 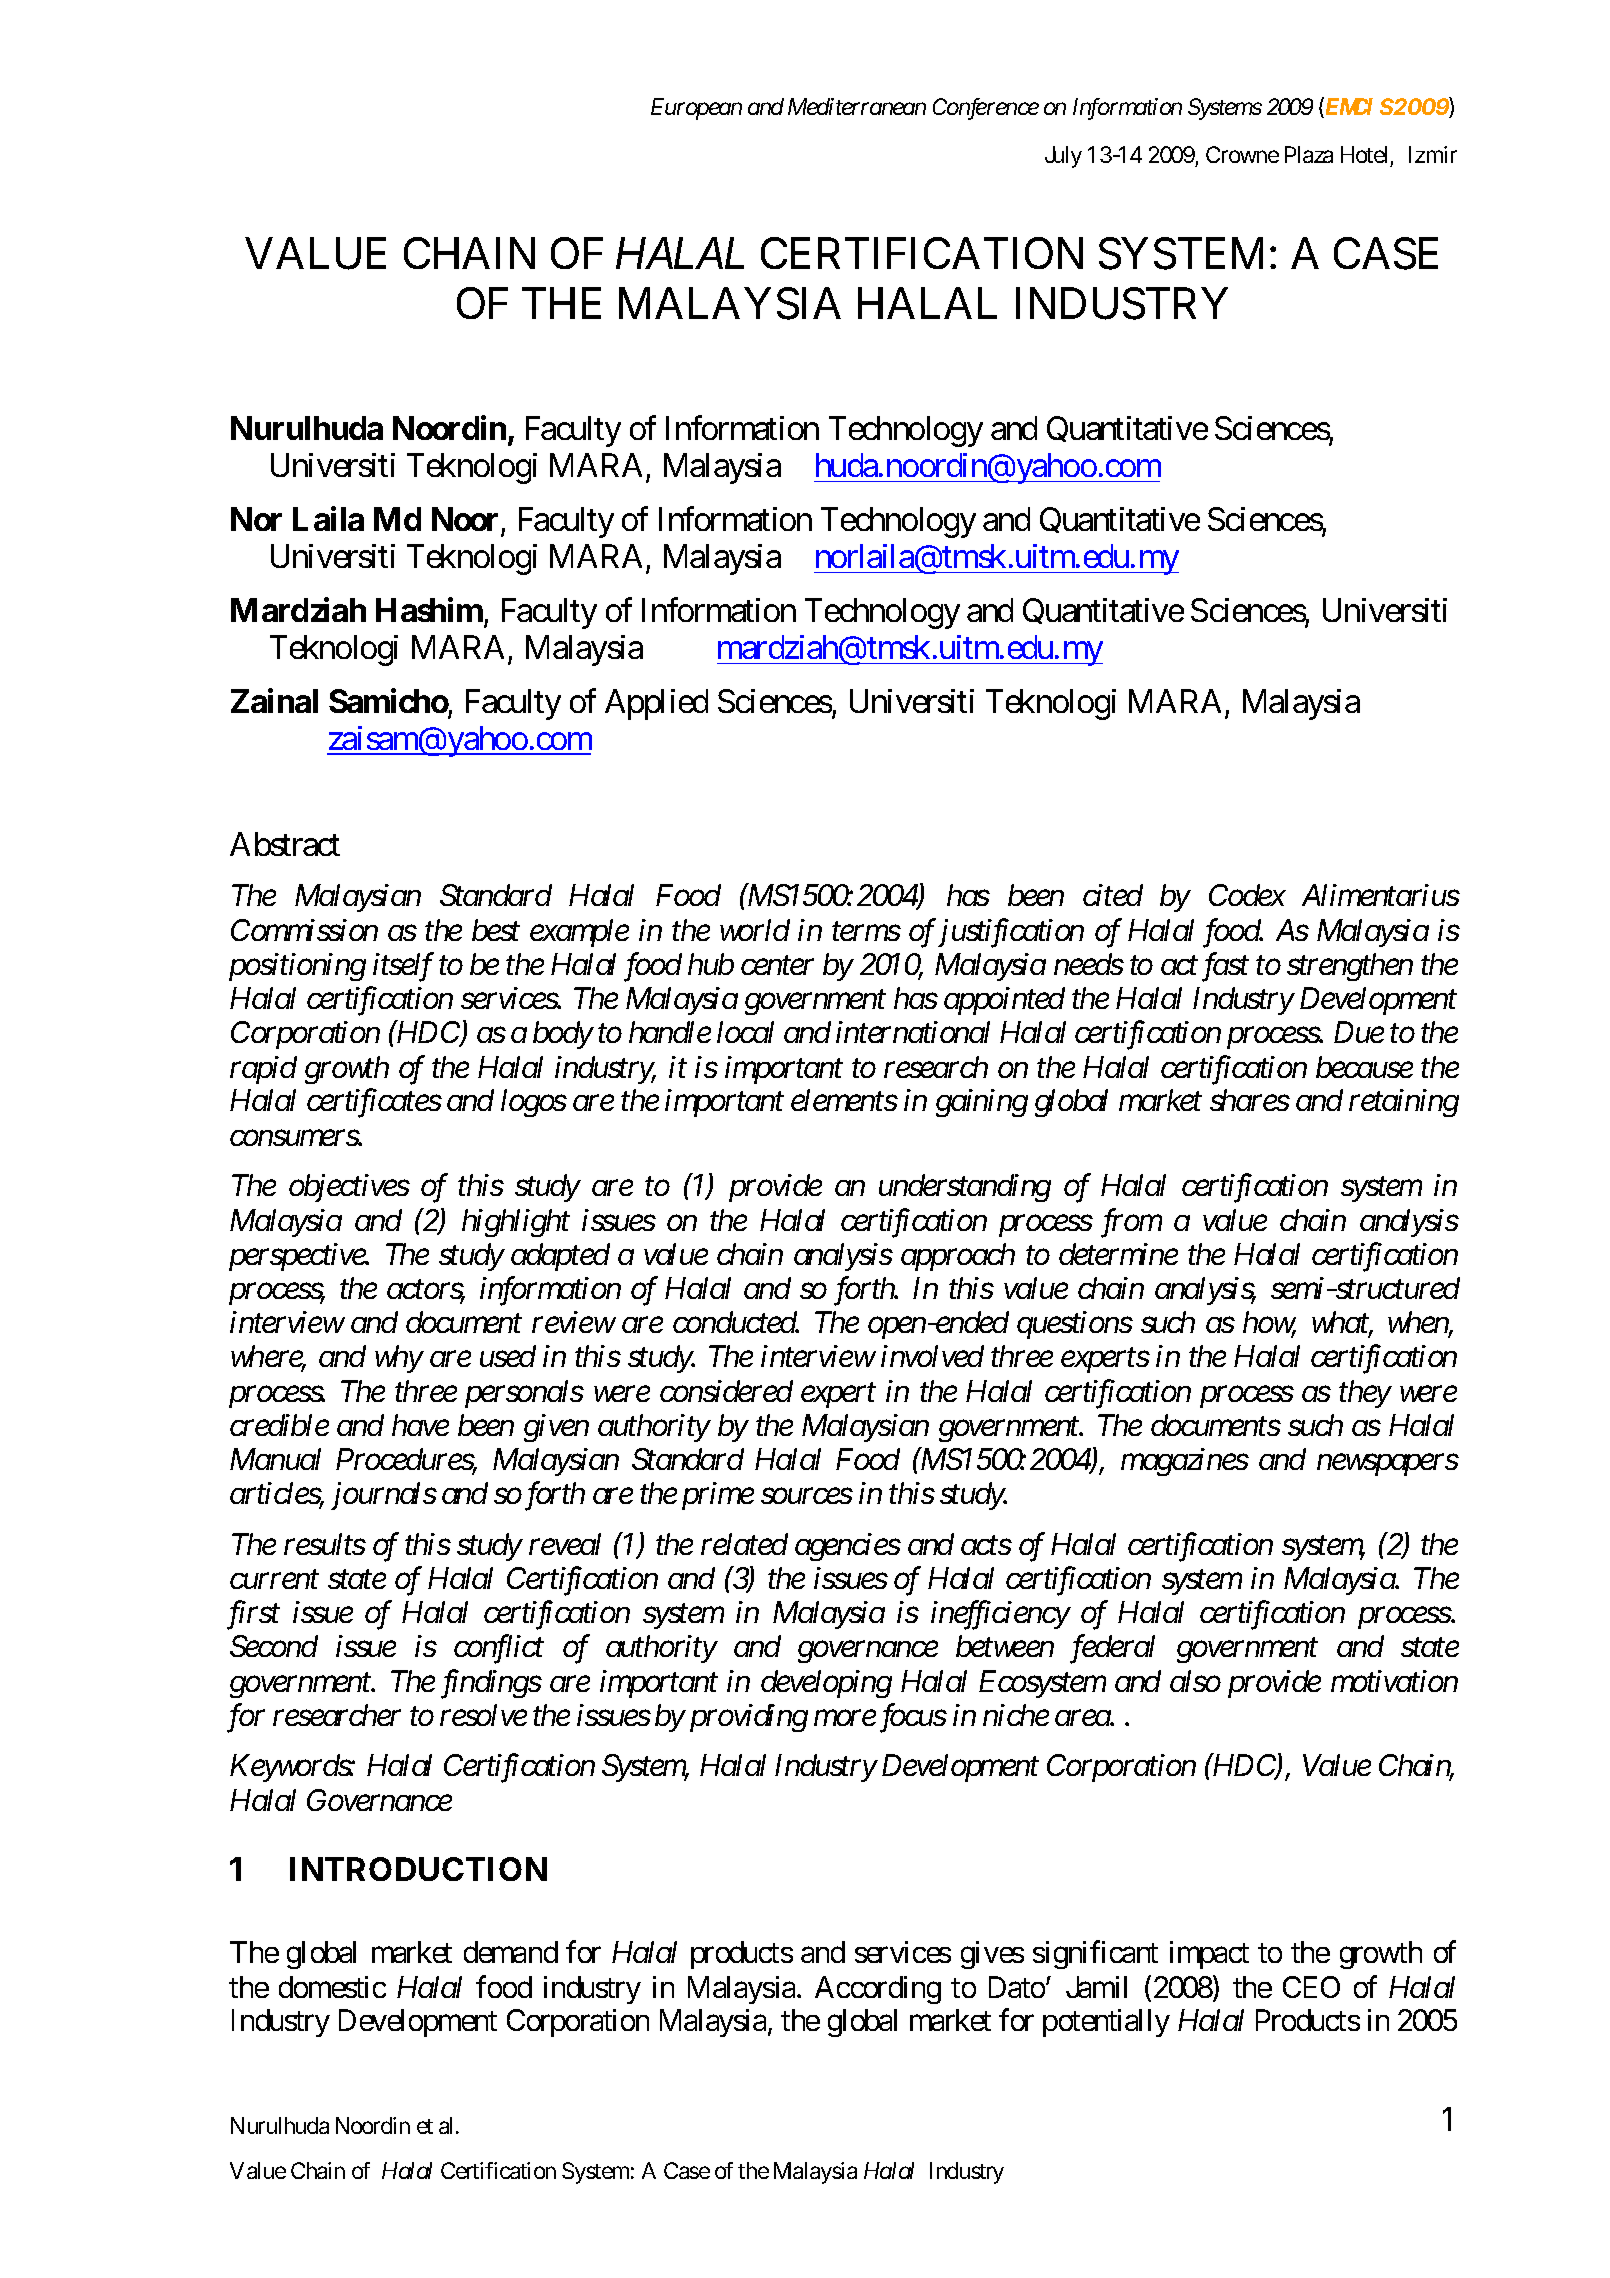 What do you see at coordinates (1309, 154) in the document?
I see `Plaza` at bounding box center [1309, 154].
